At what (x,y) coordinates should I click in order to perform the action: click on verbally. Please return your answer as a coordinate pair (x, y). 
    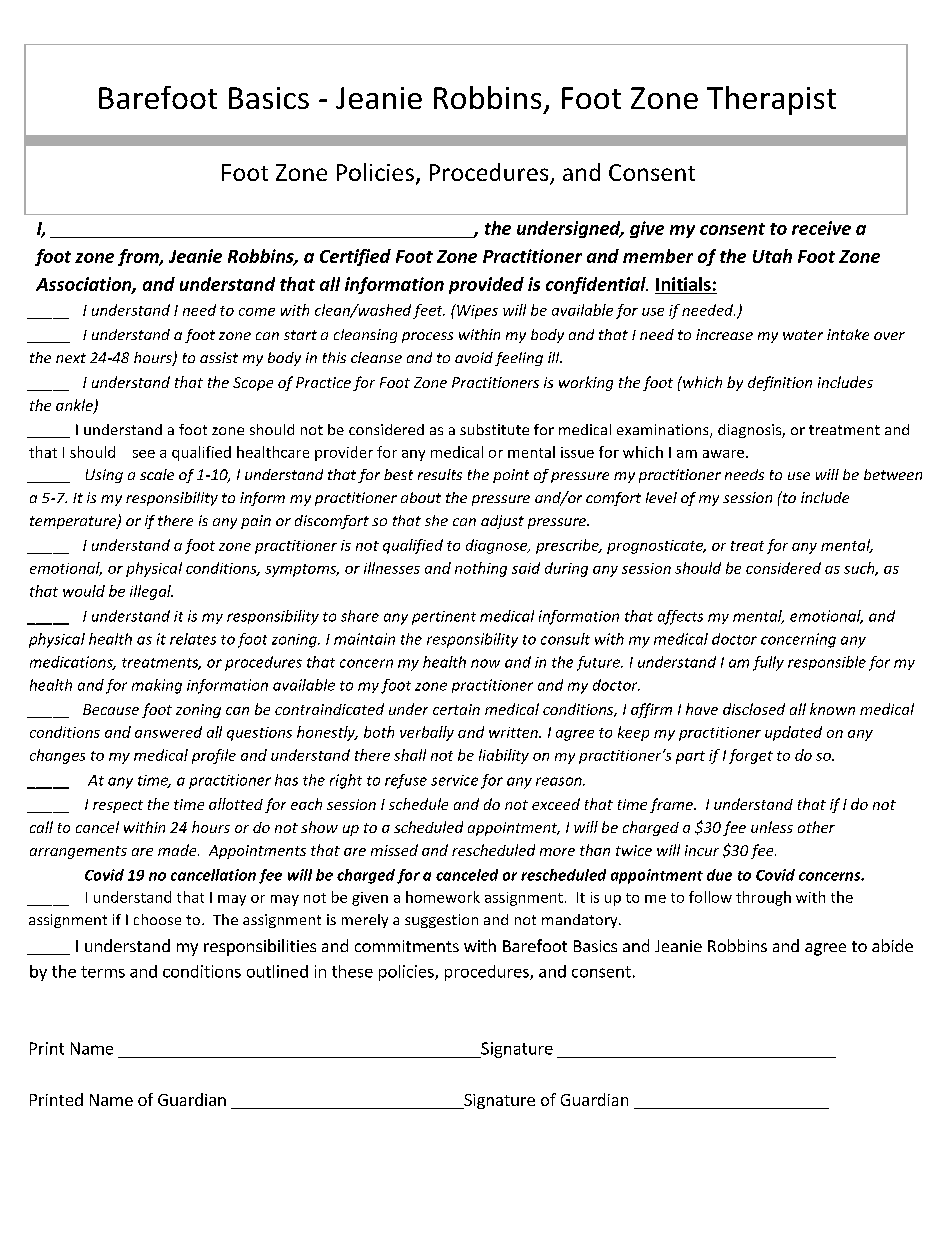
    Looking at the image, I should click on (427, 733).
